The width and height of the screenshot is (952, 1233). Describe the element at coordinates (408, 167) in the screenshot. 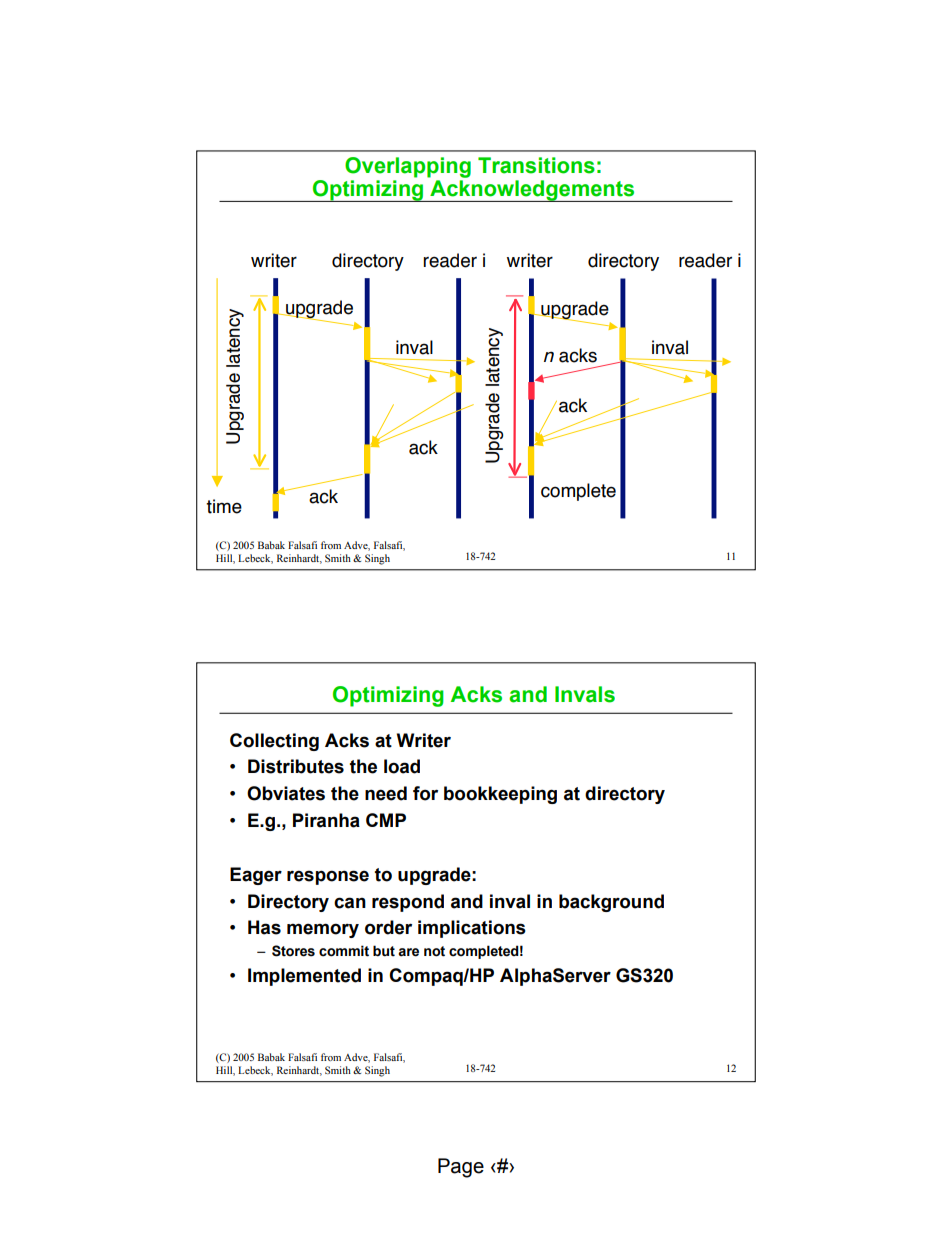

I see `Overlapping` at that location.
